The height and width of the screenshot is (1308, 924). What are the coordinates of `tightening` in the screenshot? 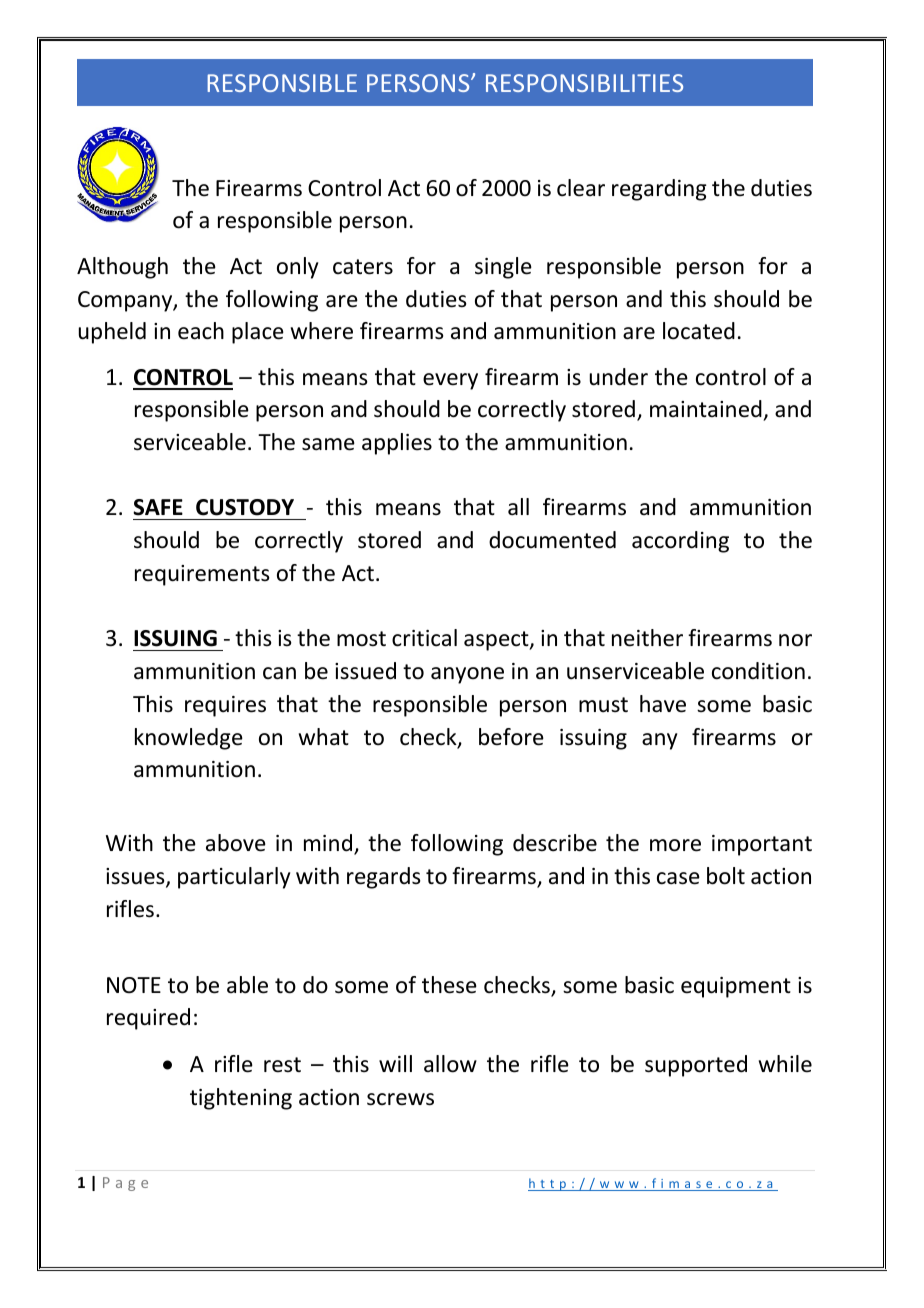 It's located at (241, 1099).
